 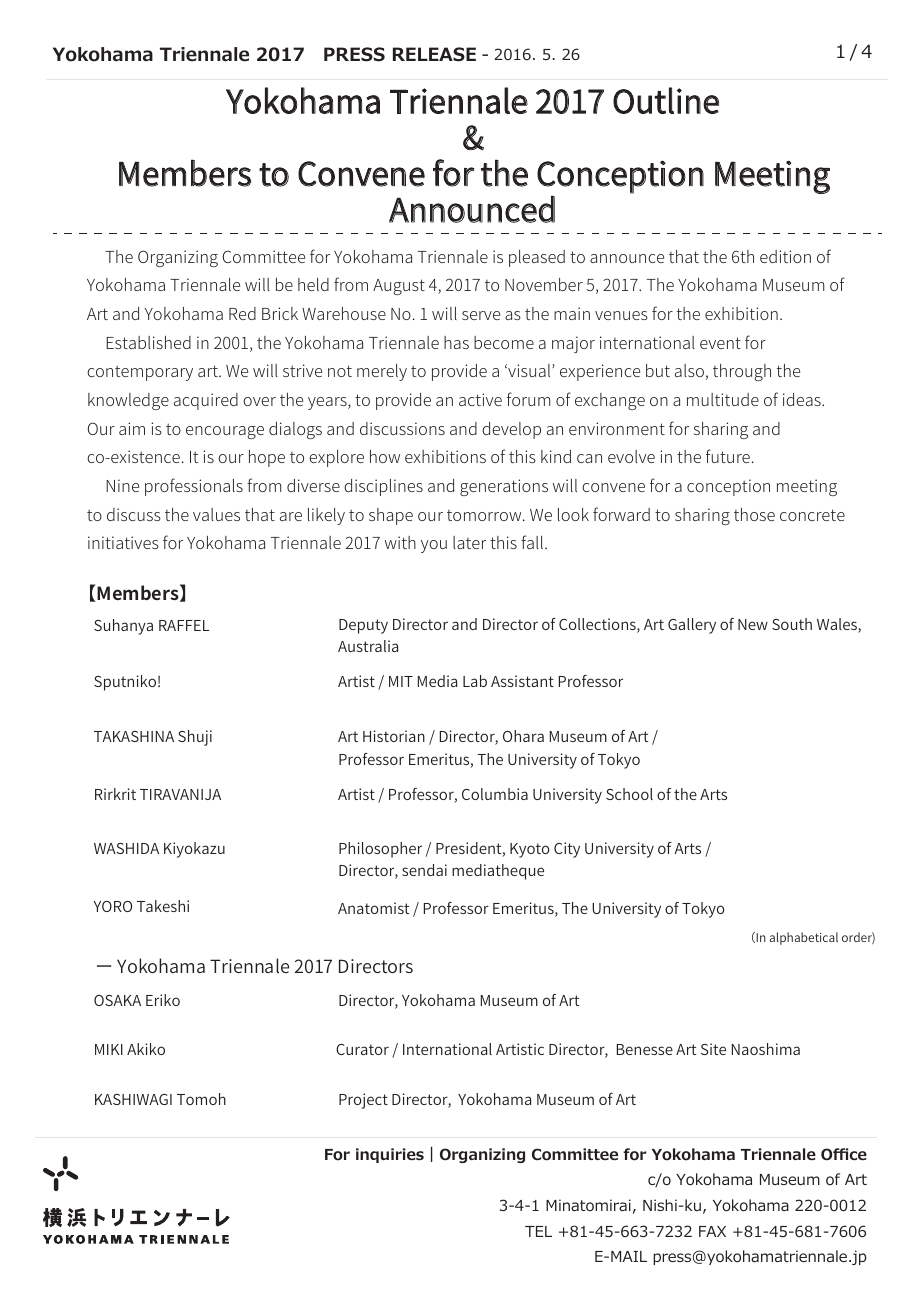 I want to click on event, so click(x=720, y=343).
